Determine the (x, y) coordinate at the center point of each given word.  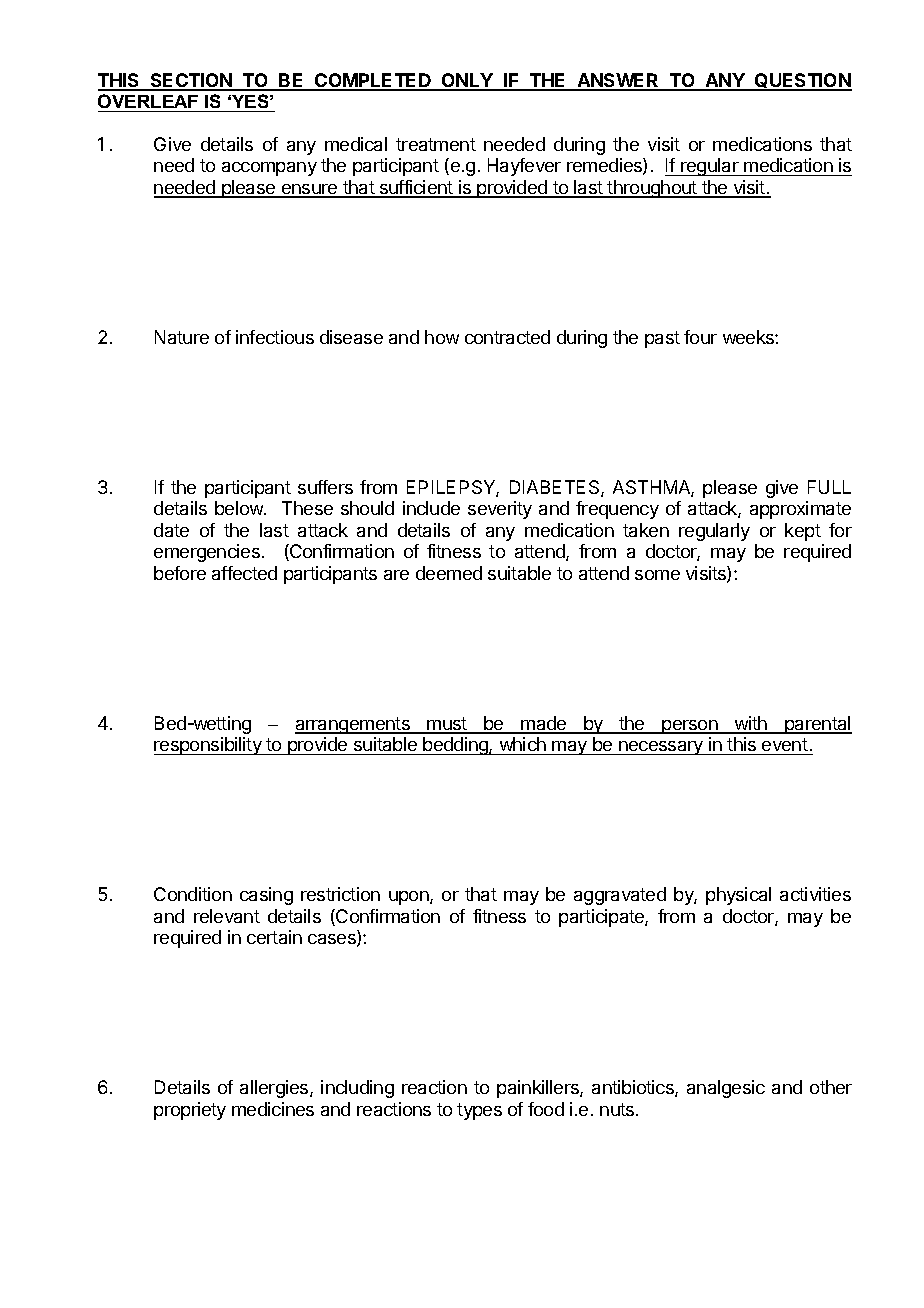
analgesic (726, 1089)
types (479, 1111)
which (523, 744)
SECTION (191, 81)
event (785, 744)
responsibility (209, 746)
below (240, 508)
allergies (275, 1089)
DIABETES (556, 488)
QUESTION (802, 81)
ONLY (467, 81)
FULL (829, 487)
